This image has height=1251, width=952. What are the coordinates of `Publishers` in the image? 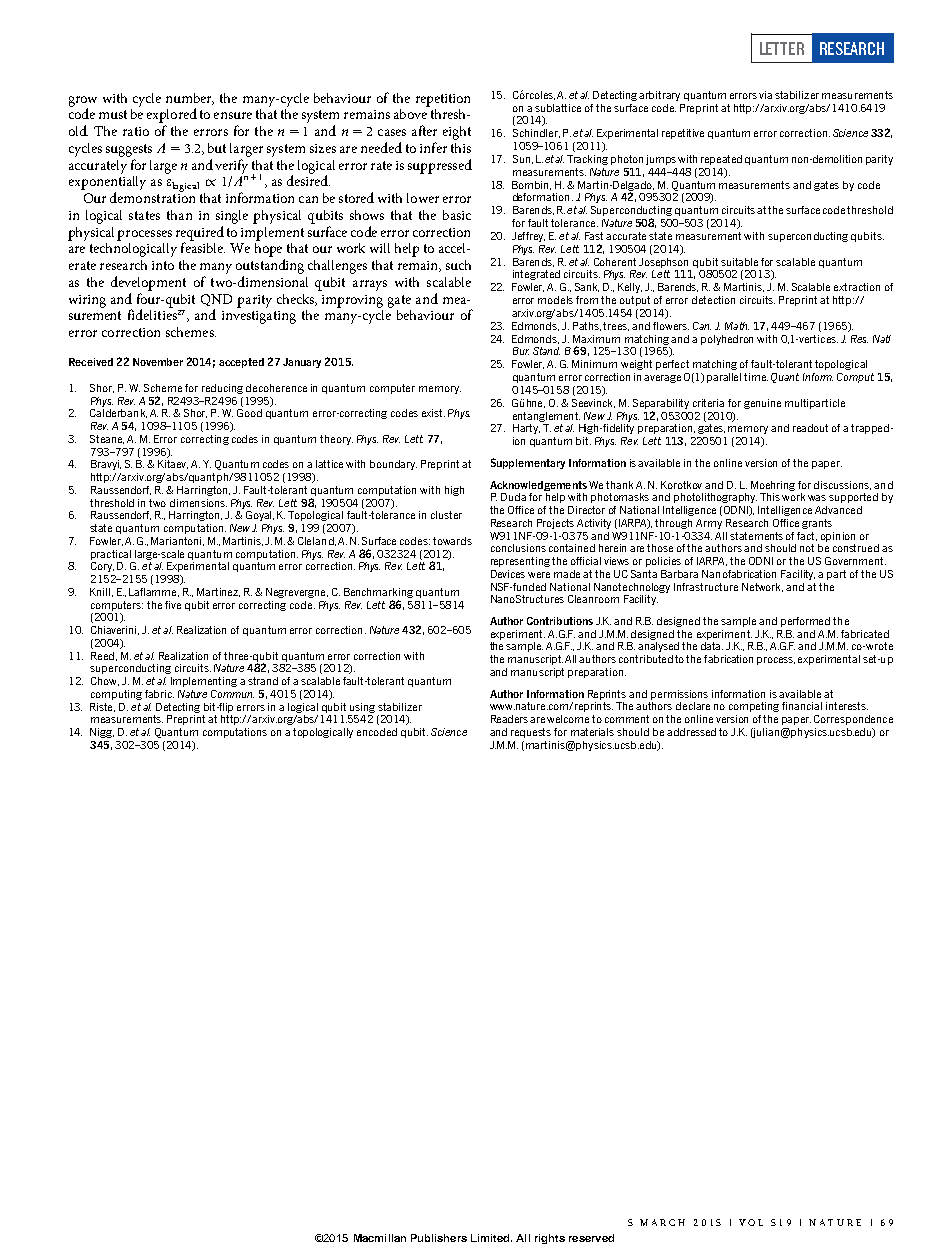 It's located at (439, 1238).
